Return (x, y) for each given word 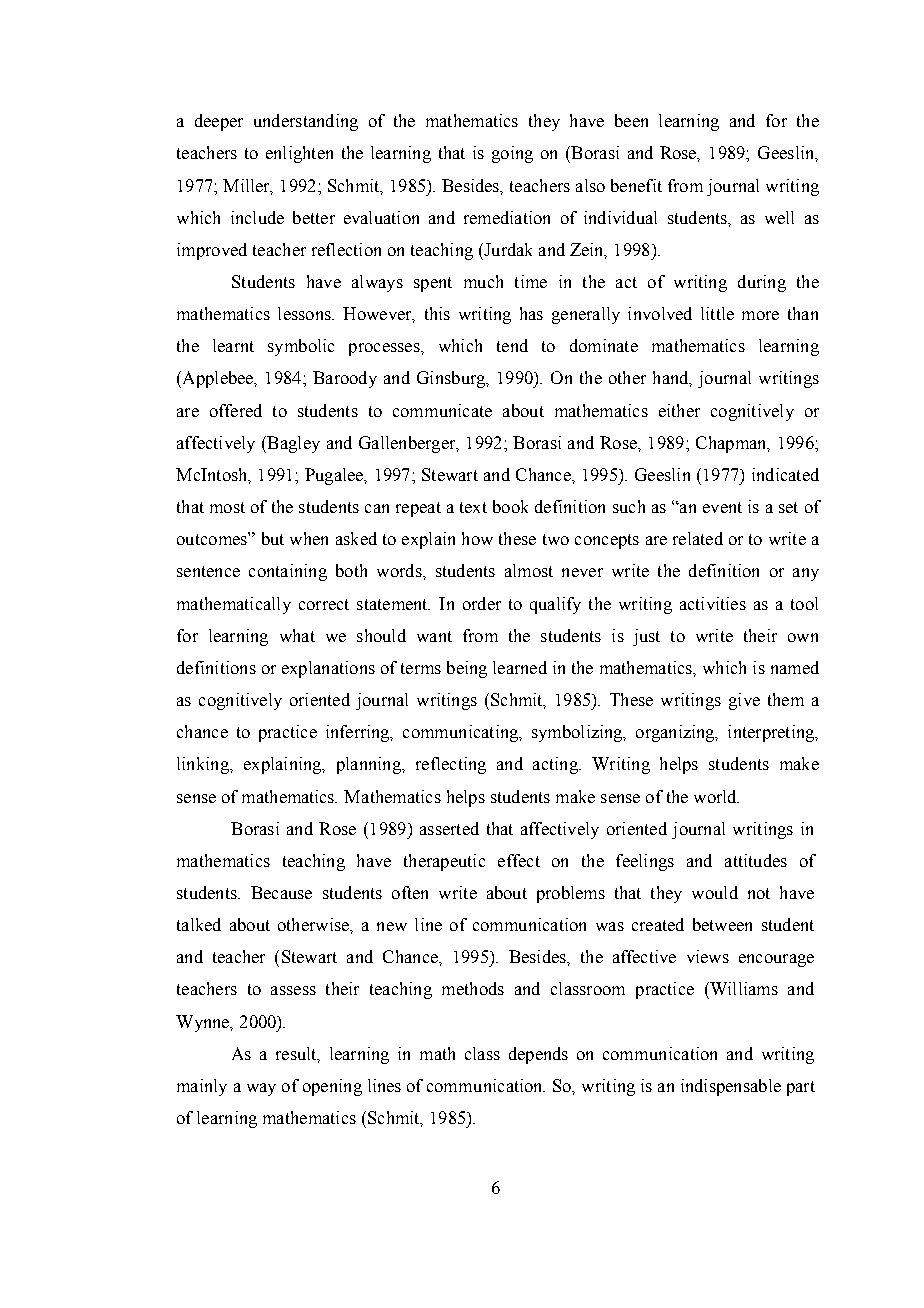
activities (713, 603)
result (297, 1054)
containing (288, 572)
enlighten (299, 154)
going (512, 154)
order (482, 603)
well (779, 217)
